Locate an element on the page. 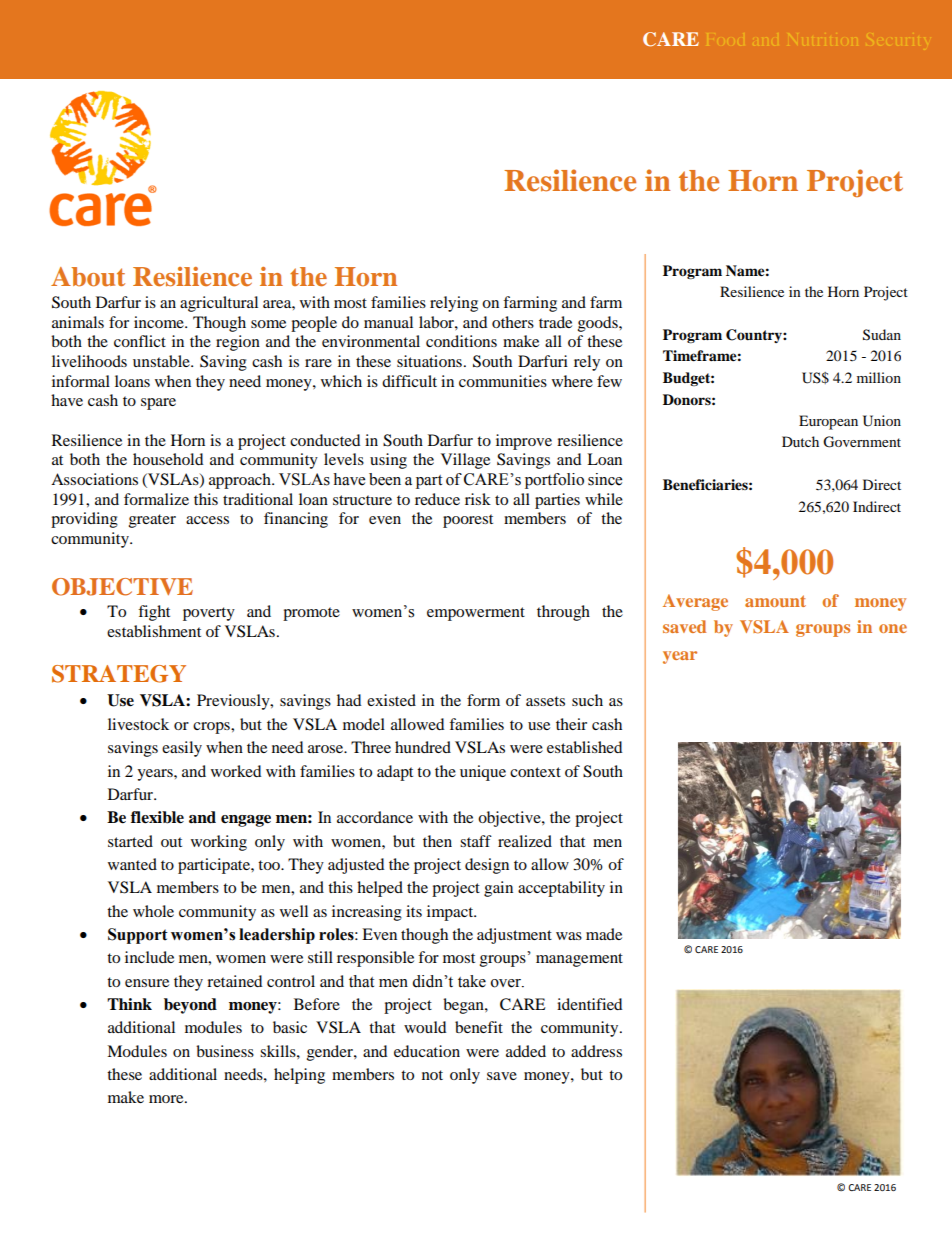 This image has width=952, height=1233. business is located at coordinates (225, 1051).
